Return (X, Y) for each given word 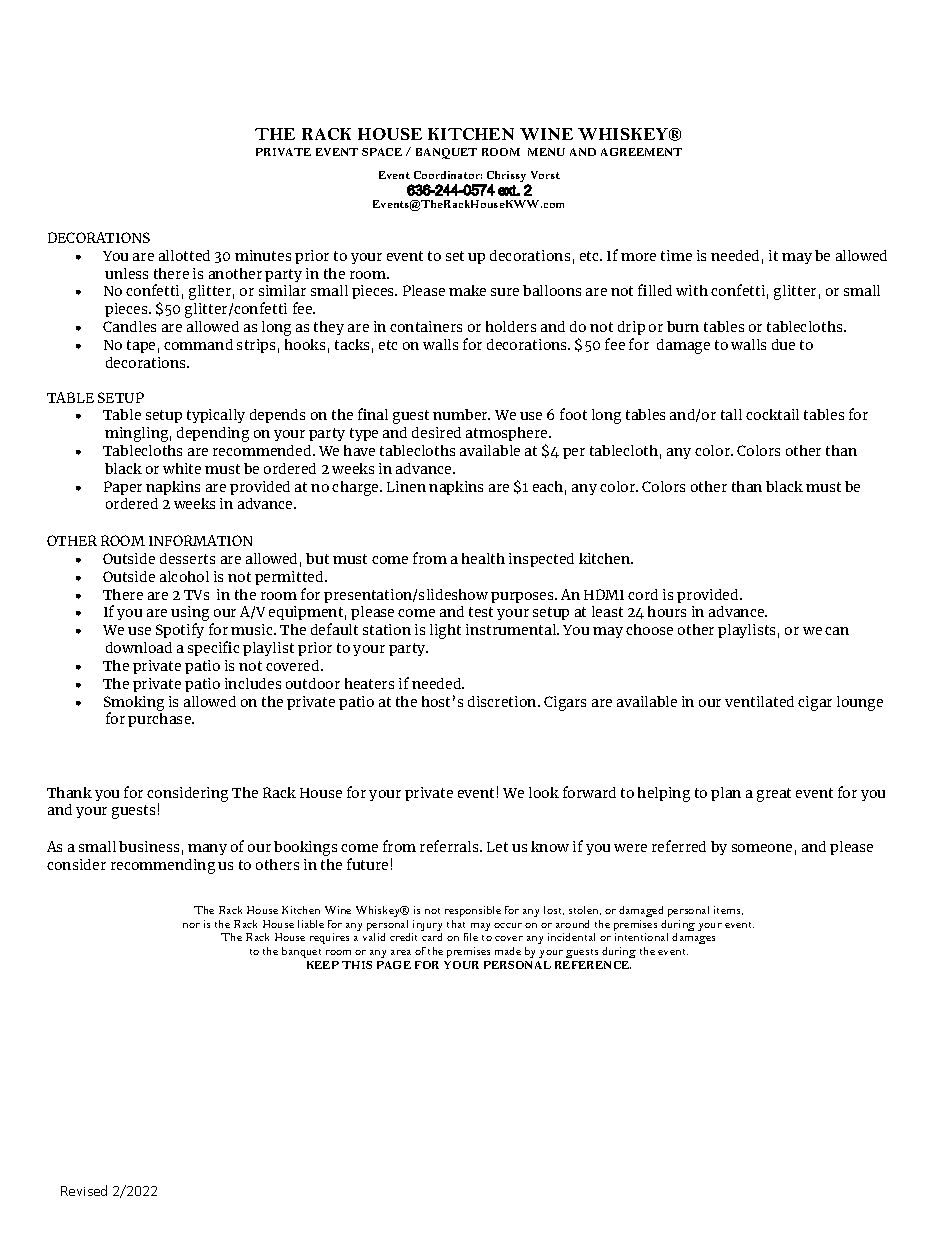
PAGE (394, 965)
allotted (184, 255)
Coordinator (448, 175)
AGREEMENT (641, 152)
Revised (84, 1190)
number (461, 414)
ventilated (759, 701)
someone (762, 848)
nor (191, 925)
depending (213, 434)
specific (213, 648)
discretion (503, 701)
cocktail (772, 414)
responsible (473, 911)
